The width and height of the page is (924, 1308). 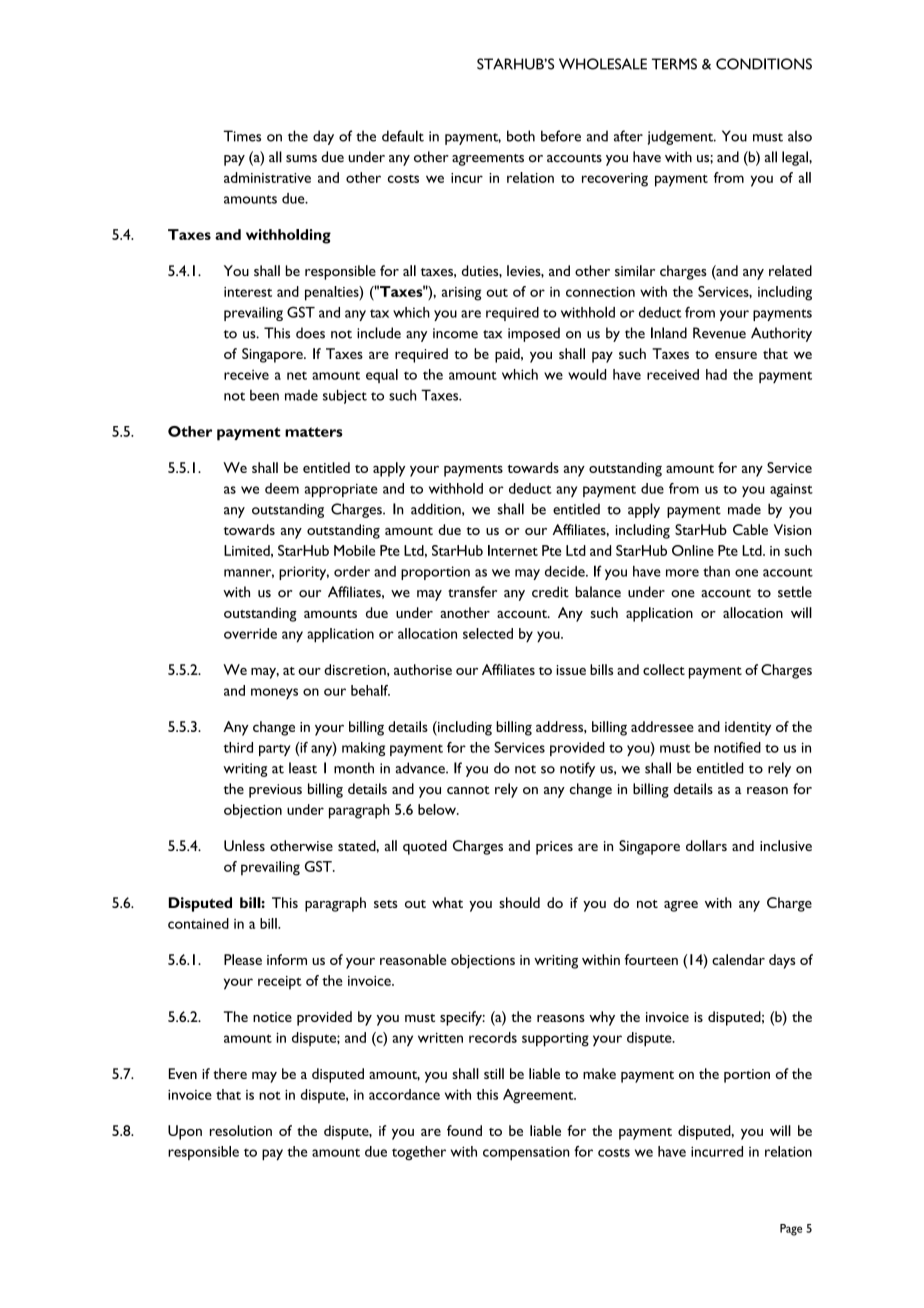 I want to click on collect, so click(x=664, y=669).
